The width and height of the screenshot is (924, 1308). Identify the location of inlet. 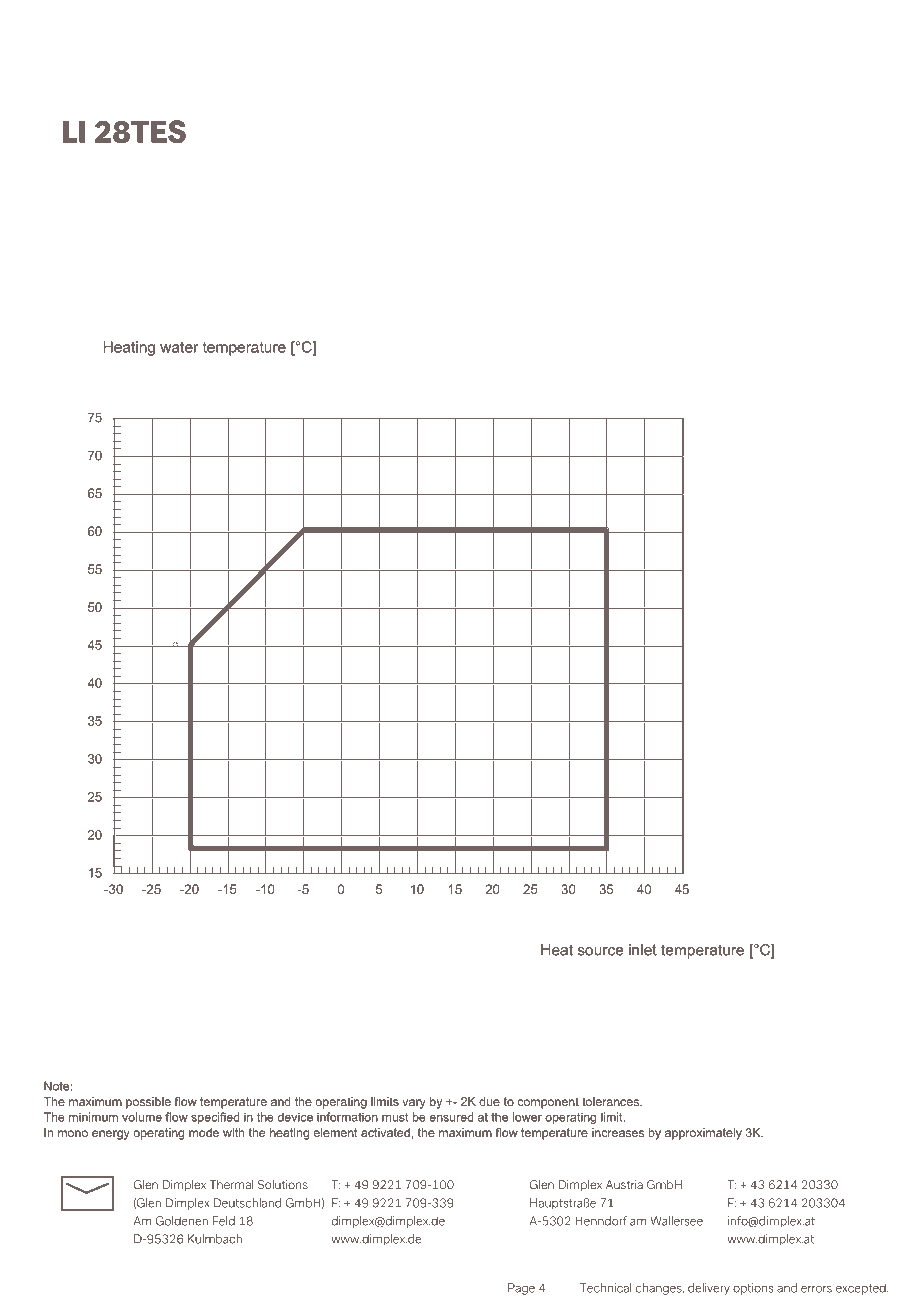
(643, 950).
